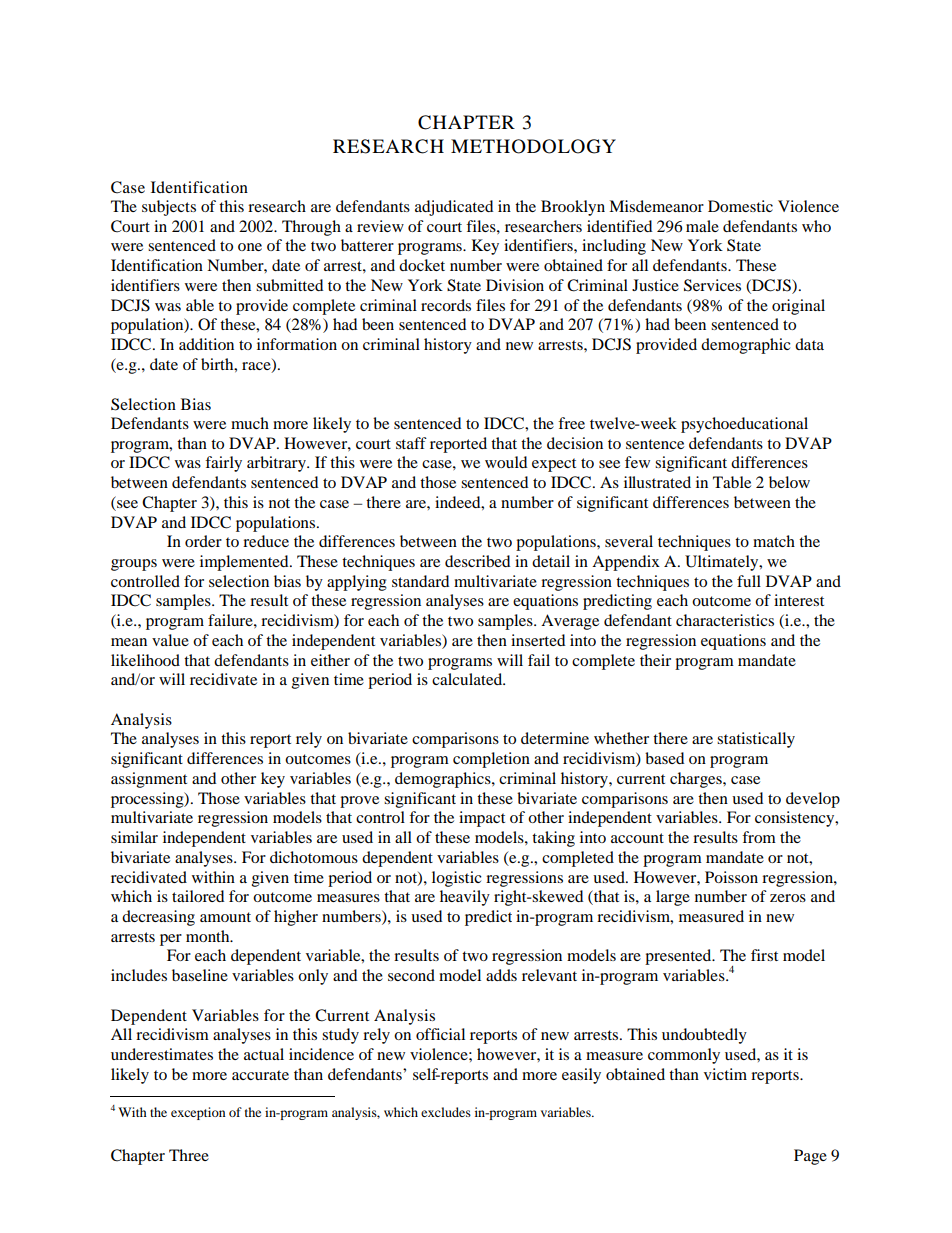  Describe the element at coordinates (446, 1112) in the page. I see `excludes` at that location.
